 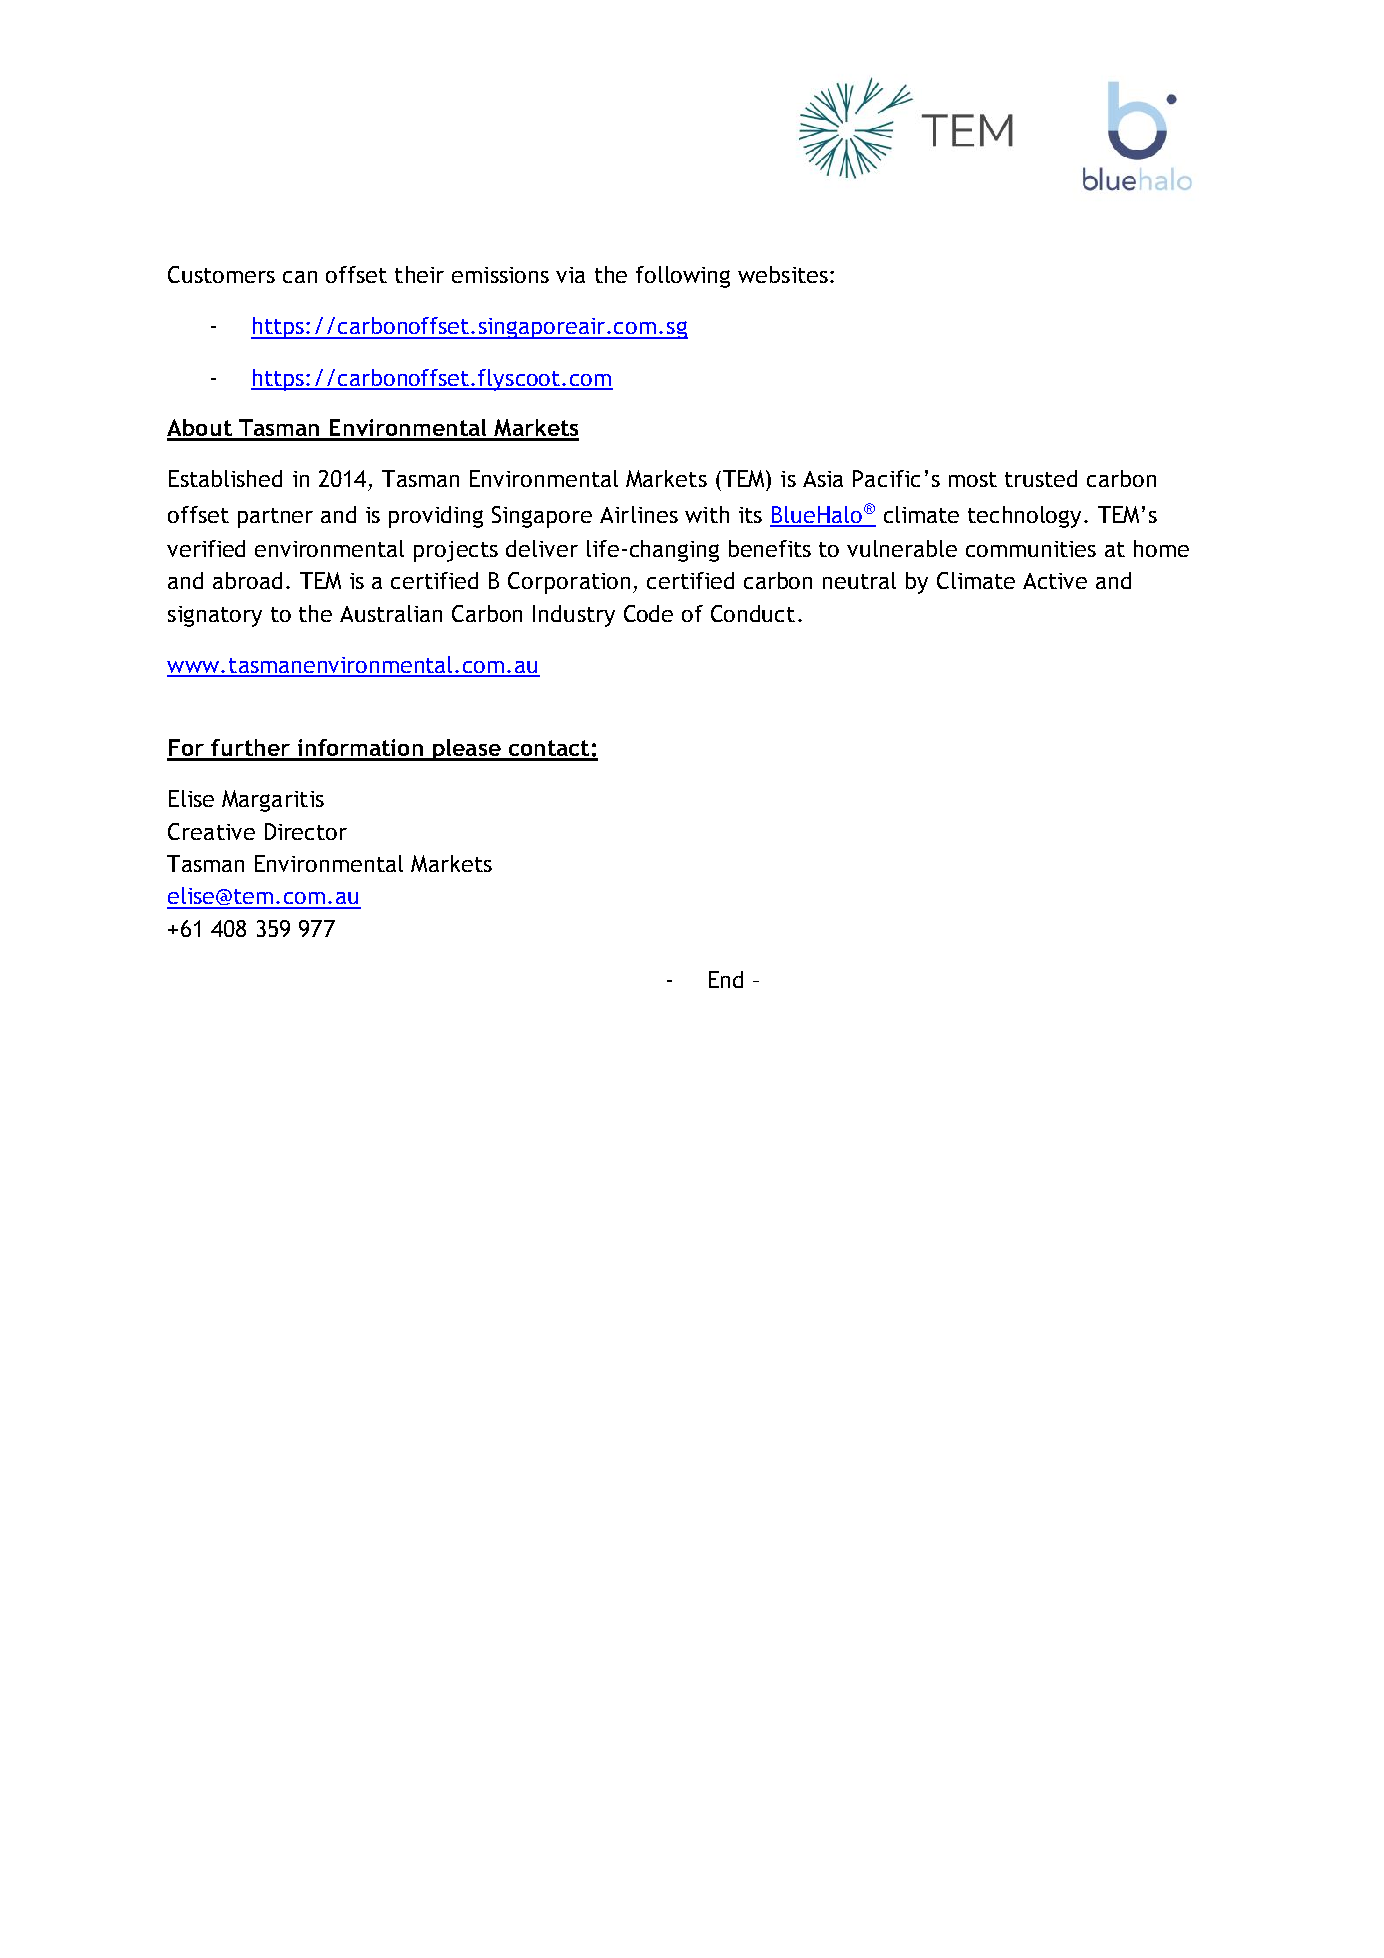 What do you see at coordinates (648, 613) in the page?
I see `Code` at bounding box center [648, 613].
